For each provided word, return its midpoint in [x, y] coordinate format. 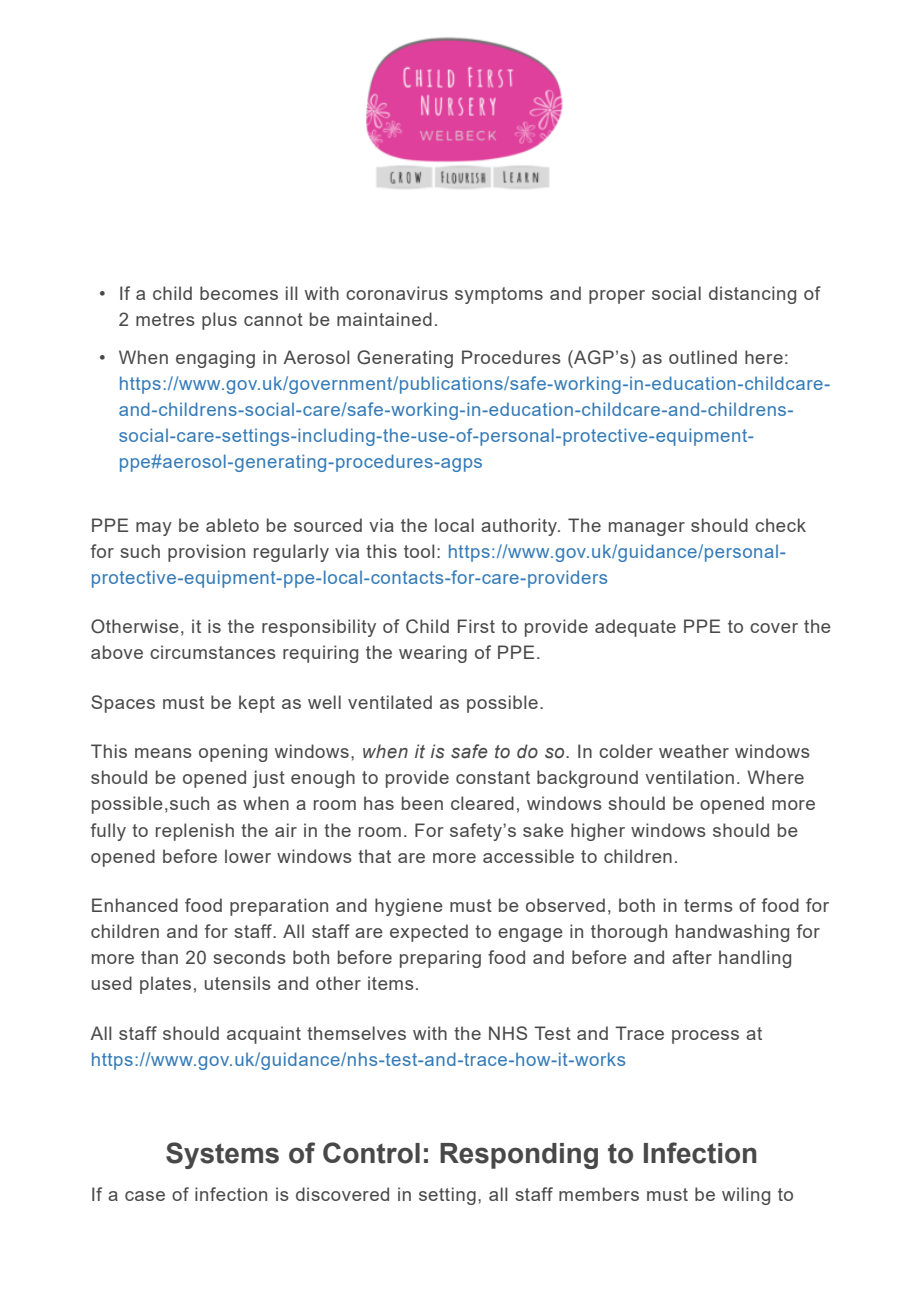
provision [206, 553]
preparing [440, 959]
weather [694, 751]
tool [419, 551]
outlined [703, 357]
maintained [384, 319]
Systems [222, 1155]
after [692, 957]
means [163, 753]
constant [493, 777]
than [159, 957]
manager [647, 529]
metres [165, 319]
